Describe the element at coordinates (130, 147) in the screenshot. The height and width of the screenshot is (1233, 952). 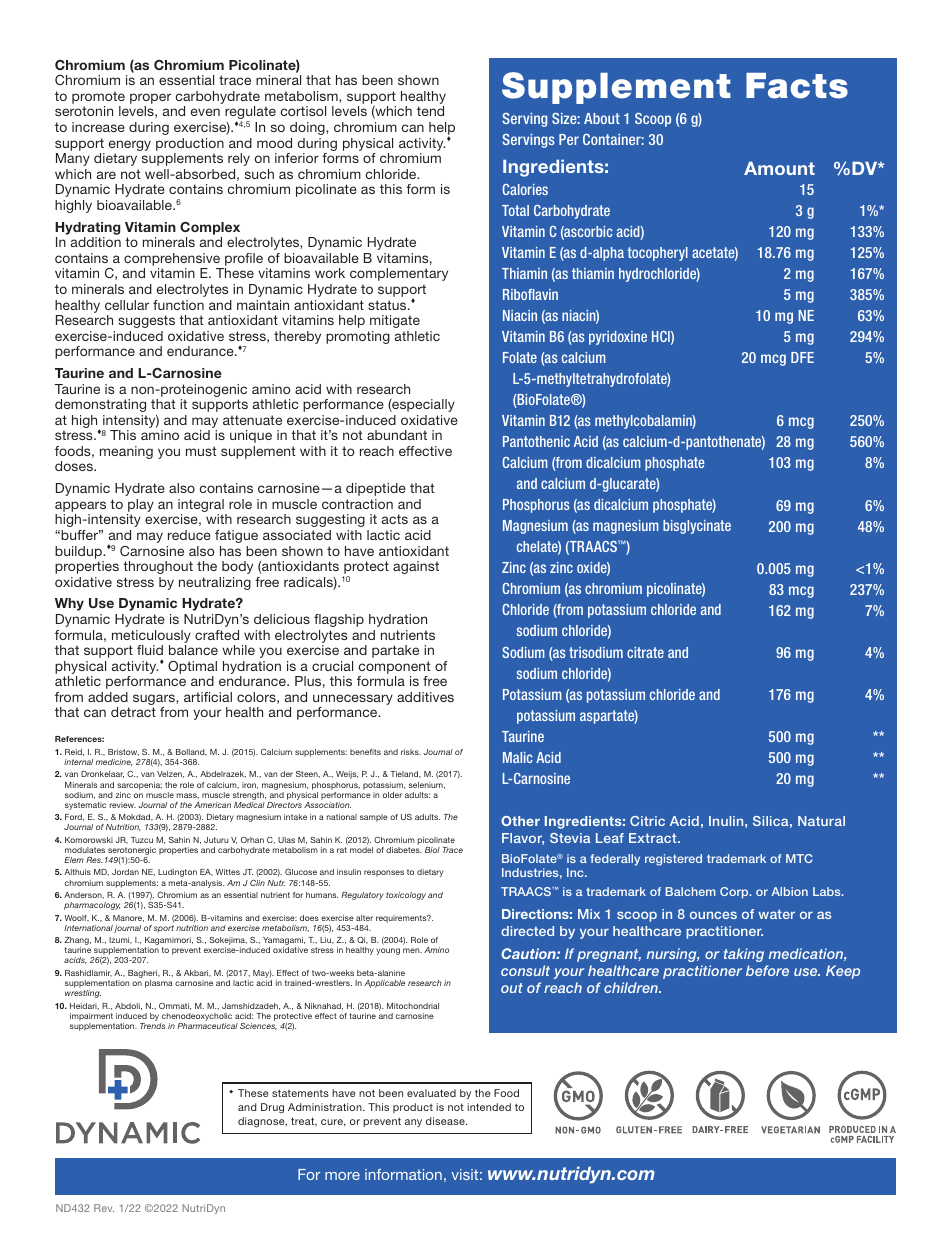
I see `energy` at that location.
